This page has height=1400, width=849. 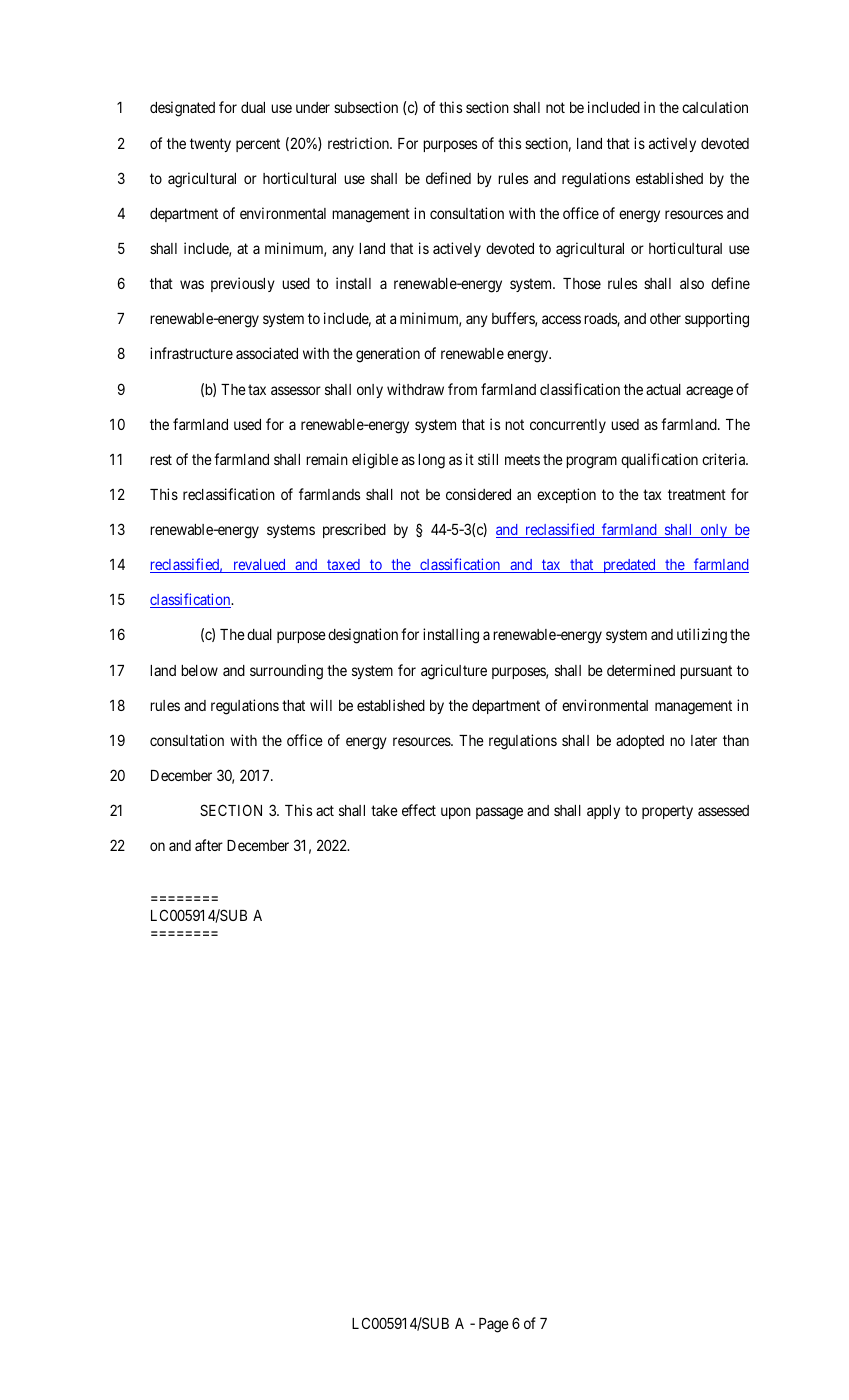 I want to click on after, so click(x=209, y=845).
